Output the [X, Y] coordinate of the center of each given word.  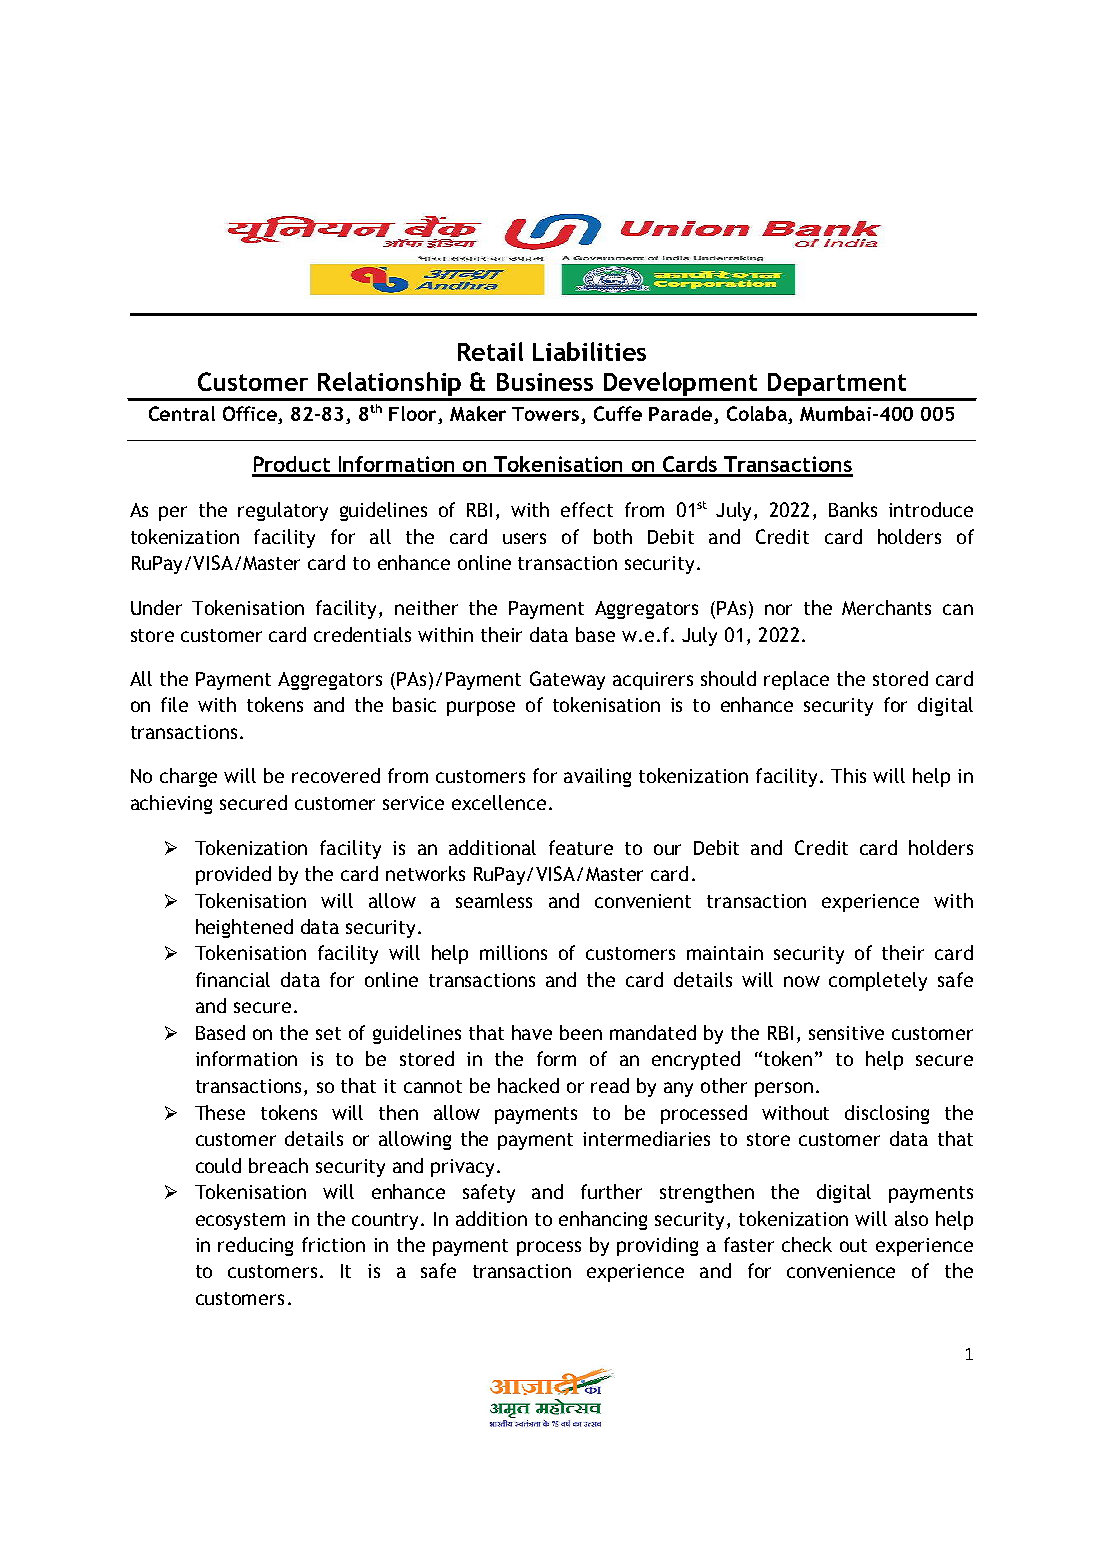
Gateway [567, 680]
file [174, 704]
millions [513, 952]
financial [233, 979]
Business [545, 382]
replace [796, 680]
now [802, 981]
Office [251, 415]
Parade [682, 415]
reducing [255, 1246]
